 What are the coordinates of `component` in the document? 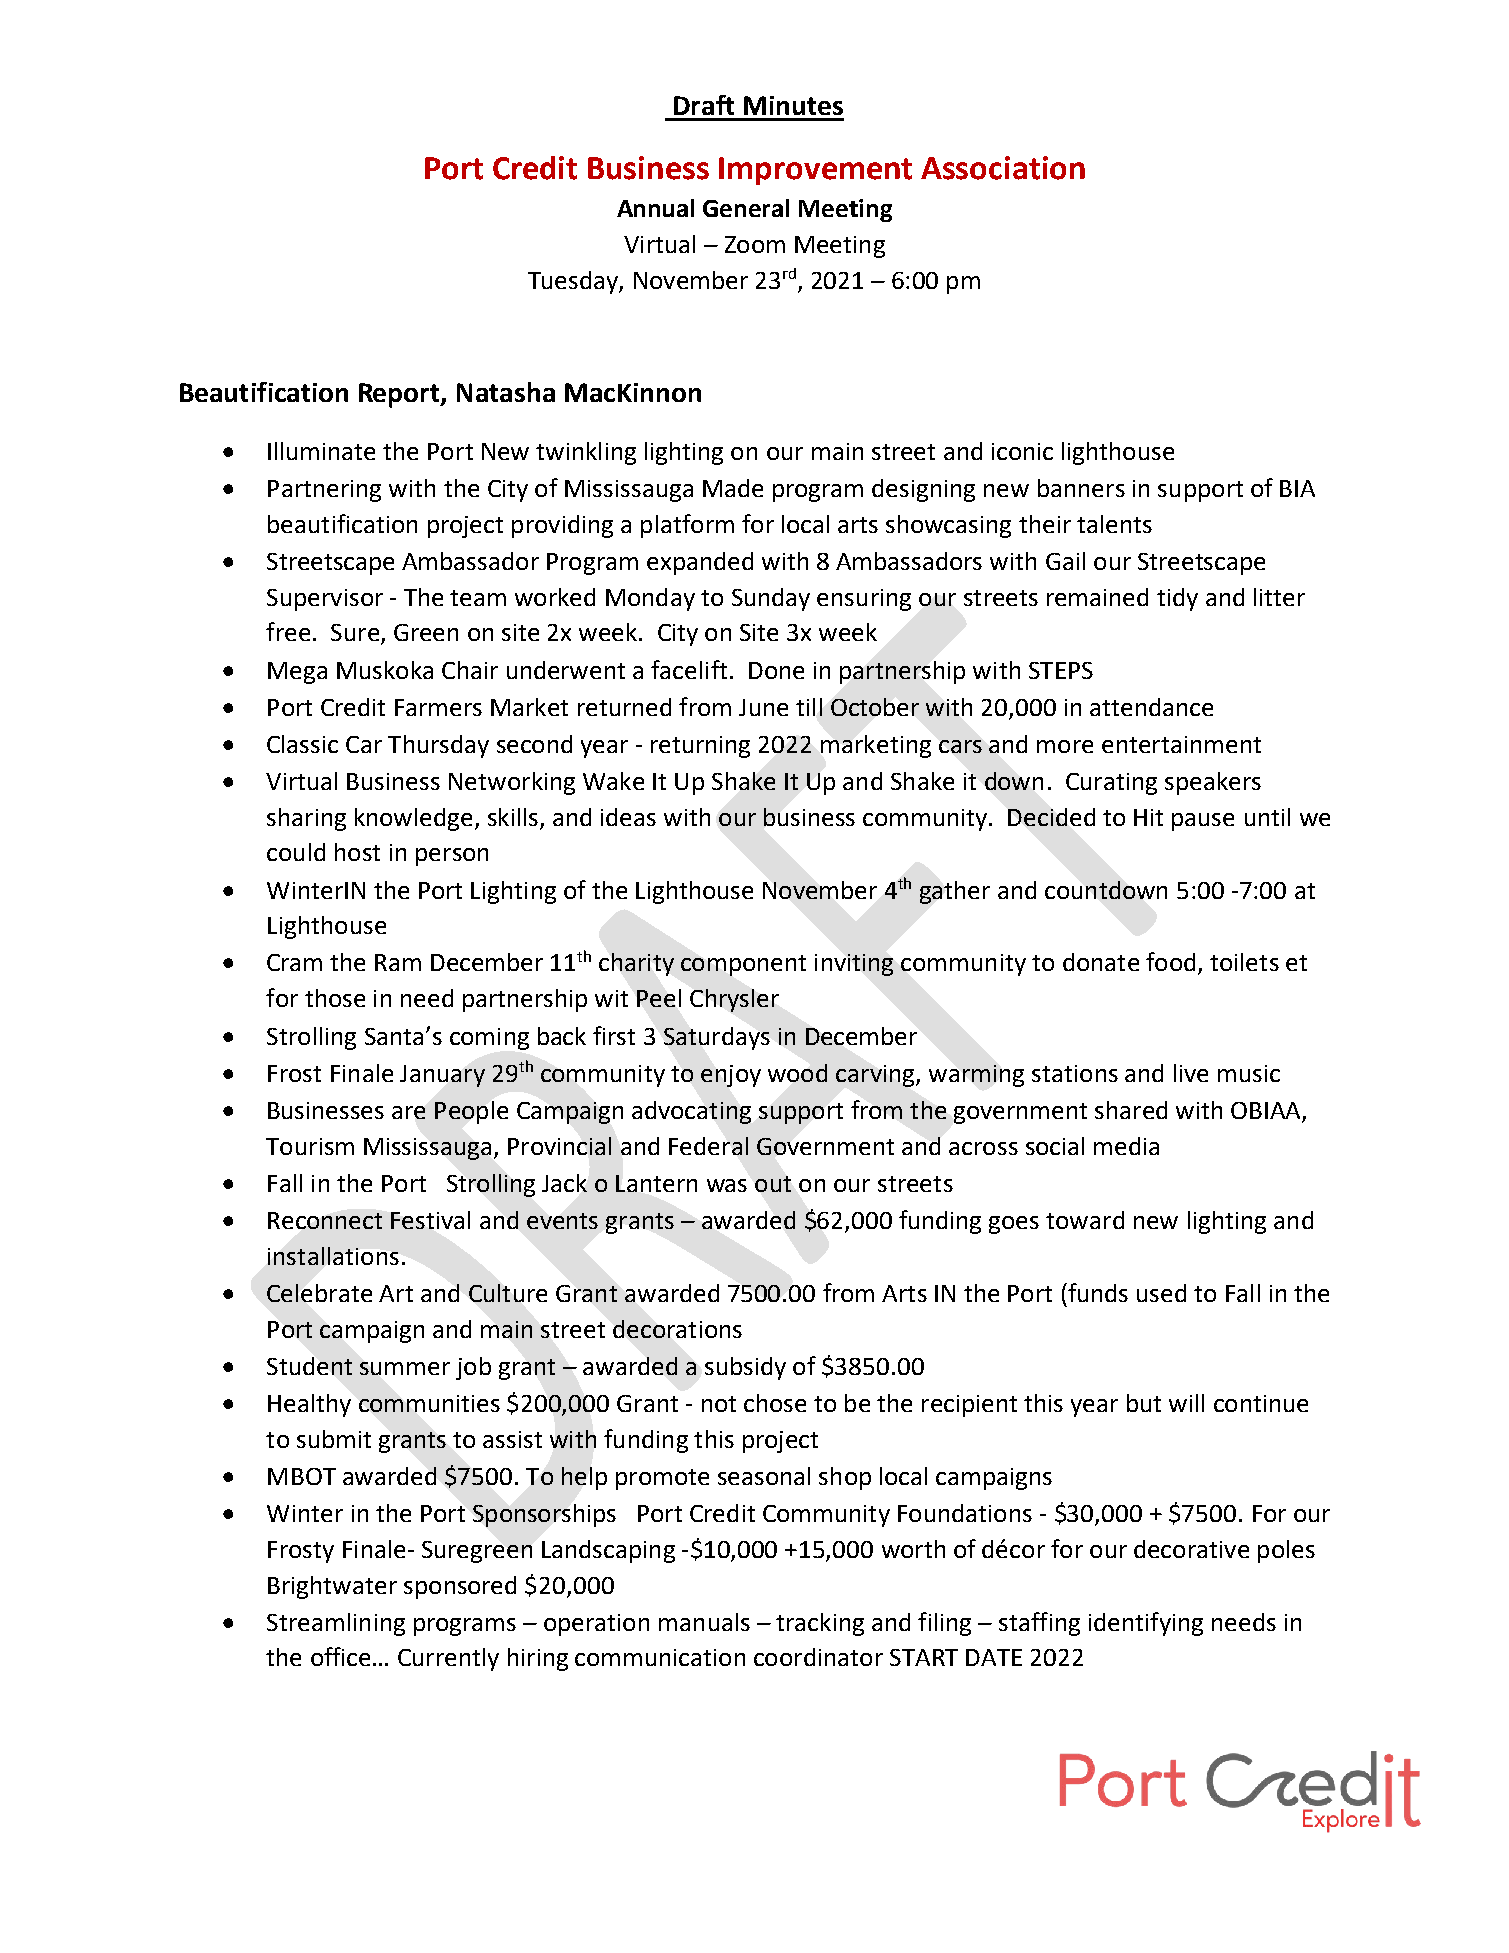 It's located at (743, 965).
